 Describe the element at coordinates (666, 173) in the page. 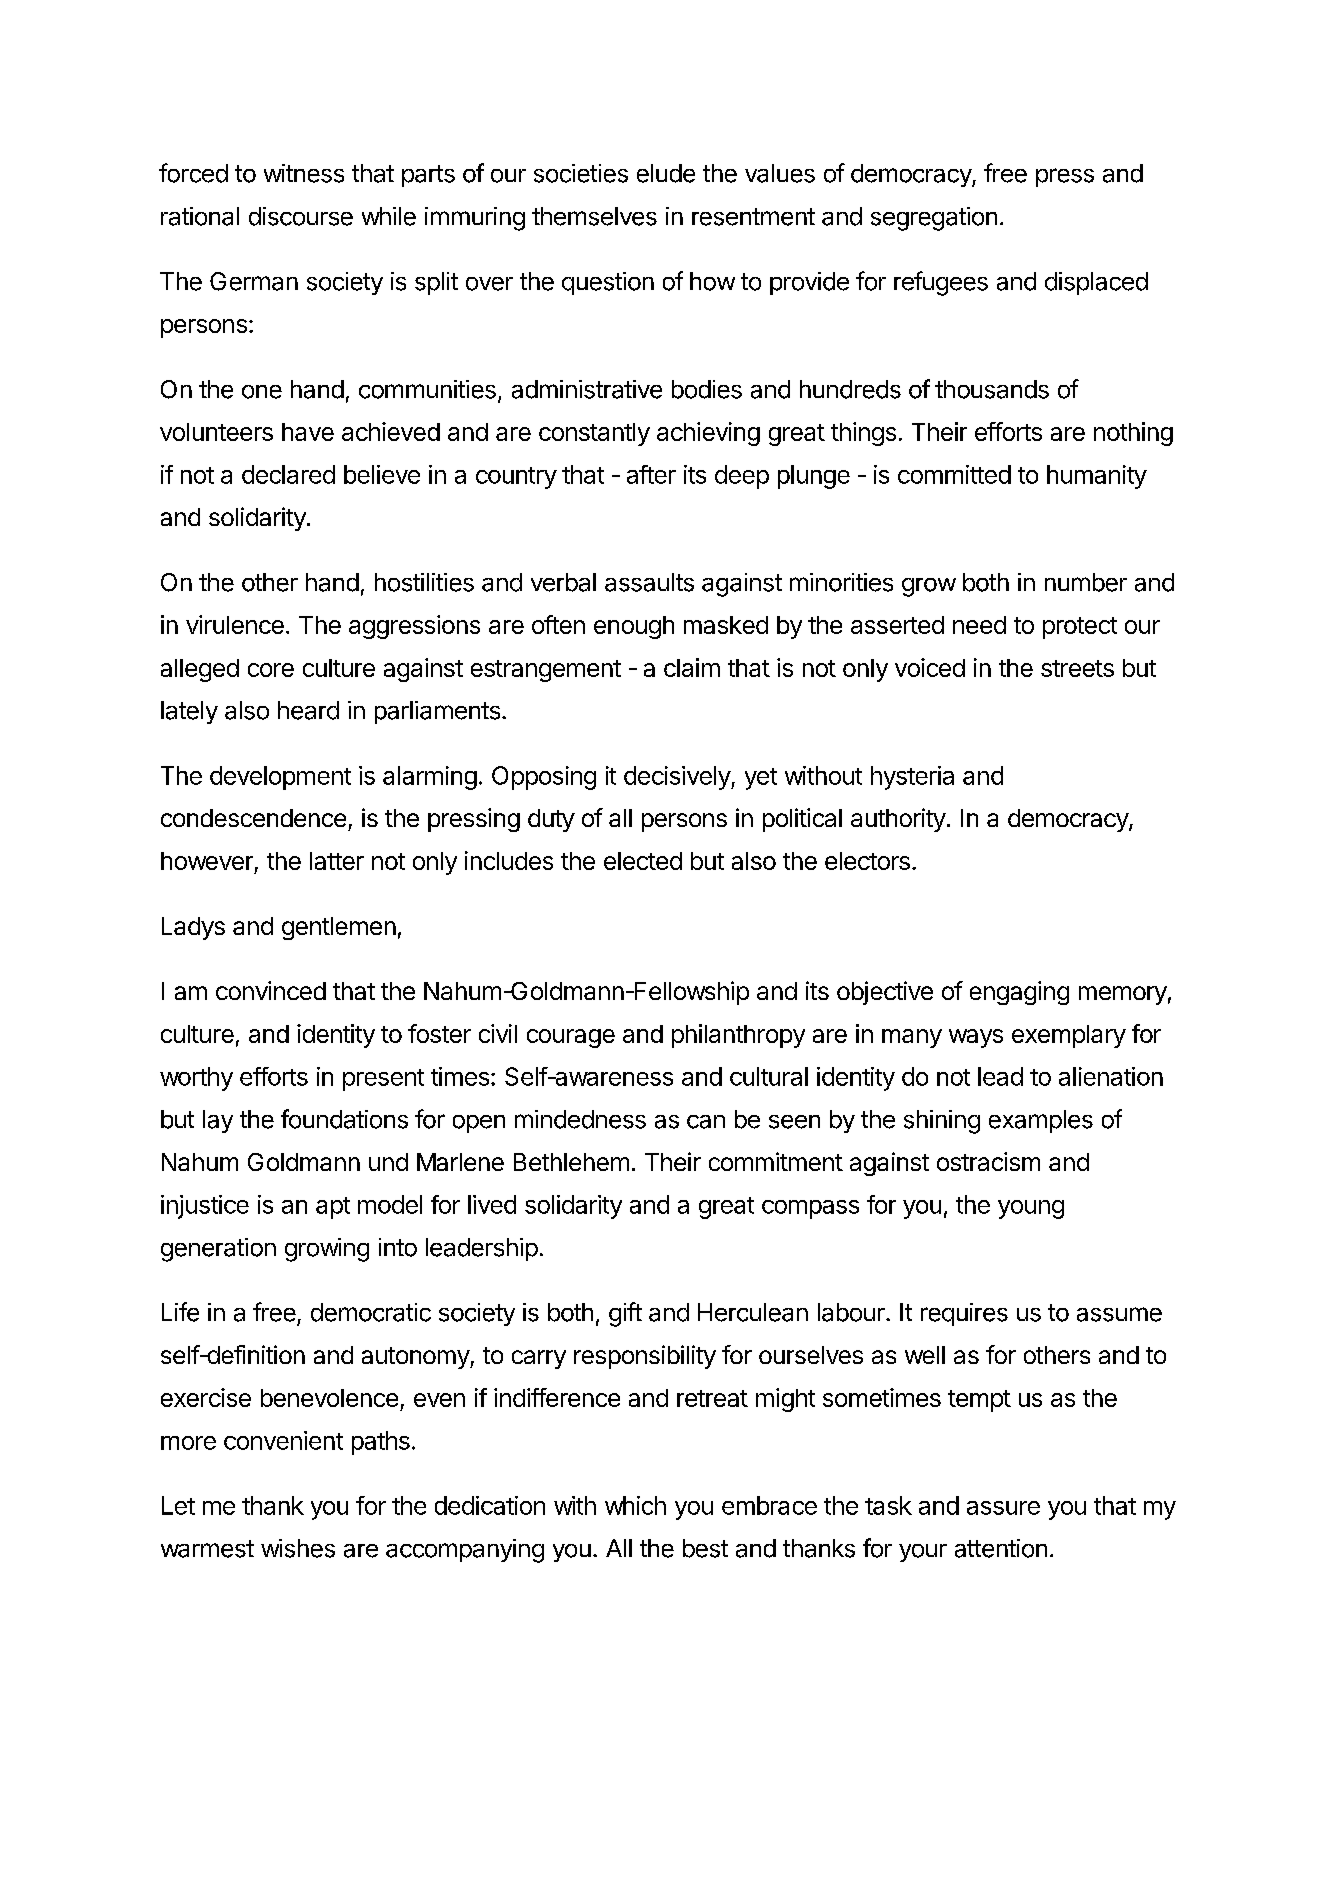

I see `elude` at that location.
